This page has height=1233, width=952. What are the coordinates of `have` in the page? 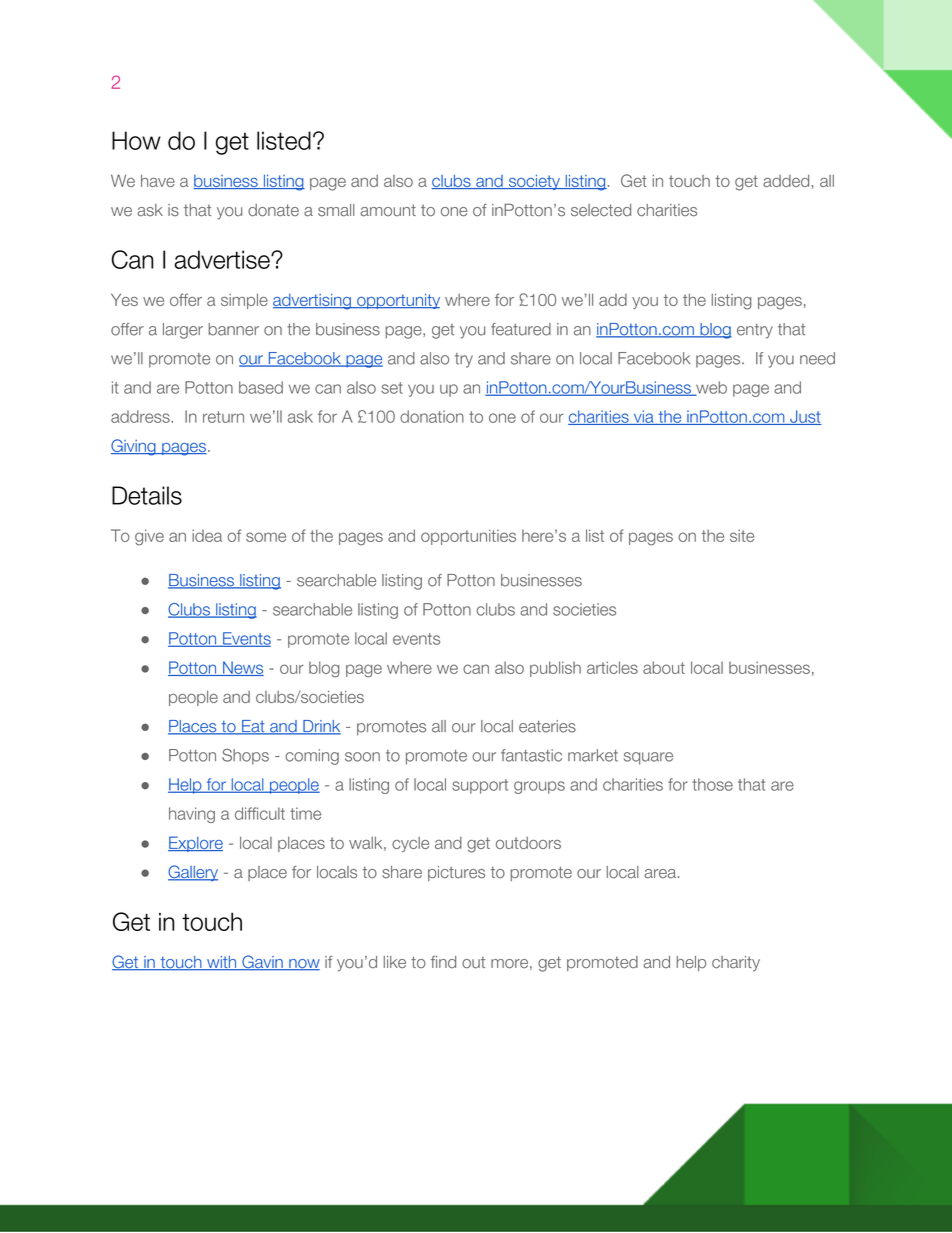 It's located at (158, 180).
